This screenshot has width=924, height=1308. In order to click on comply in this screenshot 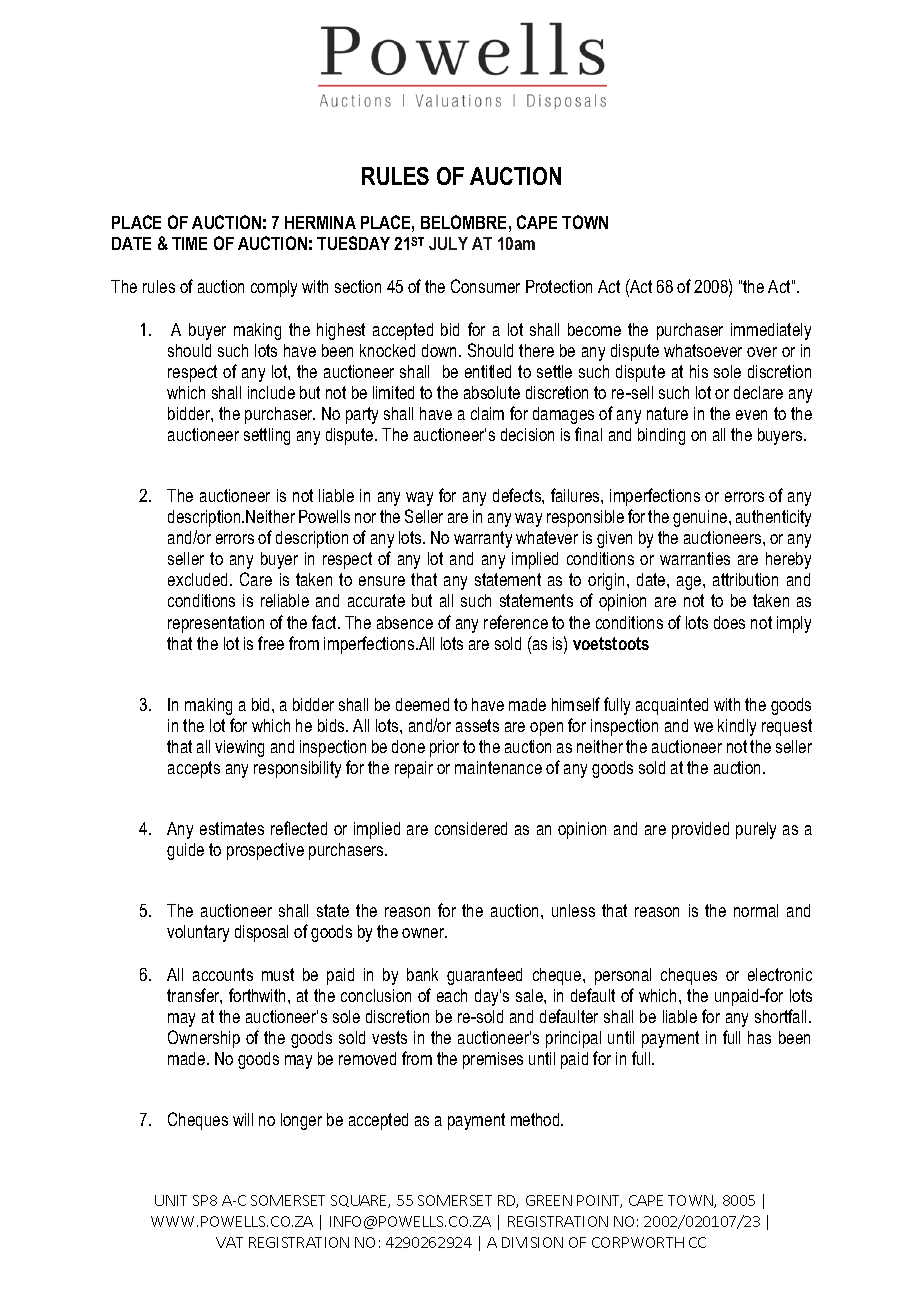, I will do `click(274, 288)`.
